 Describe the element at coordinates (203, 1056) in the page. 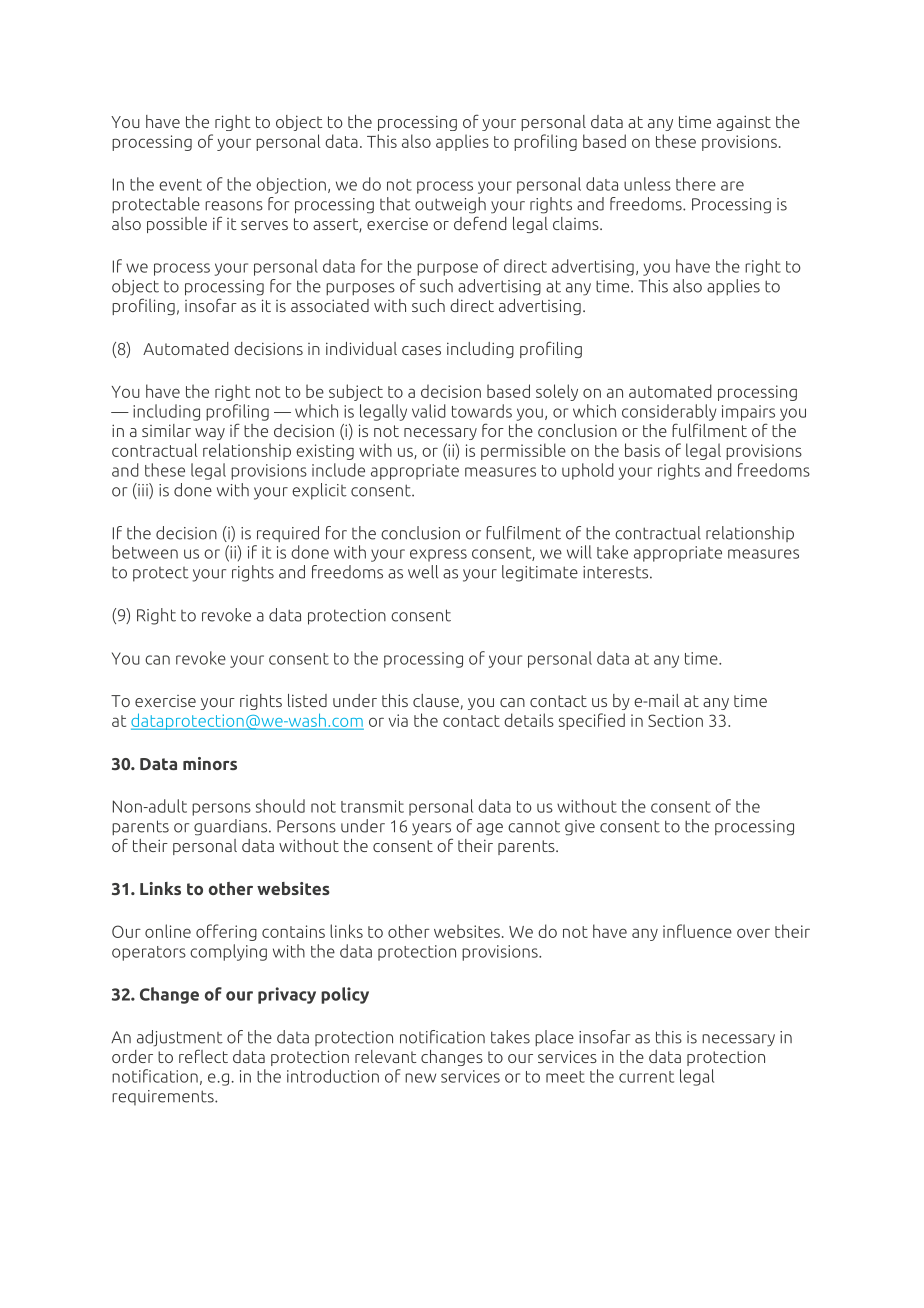

I see `reflect` at that location.
